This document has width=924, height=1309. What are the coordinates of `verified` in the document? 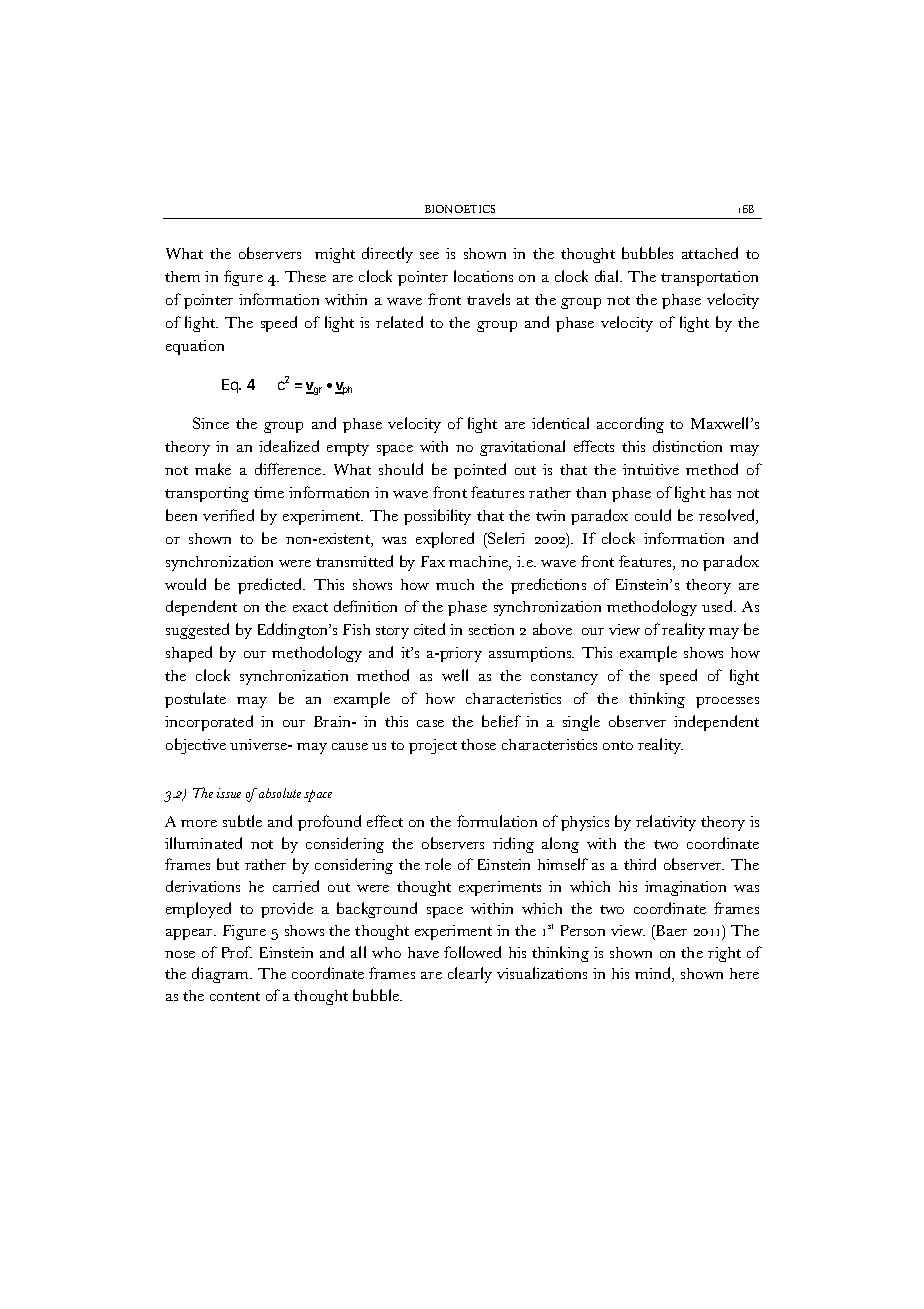 It's located at (228, 515).
